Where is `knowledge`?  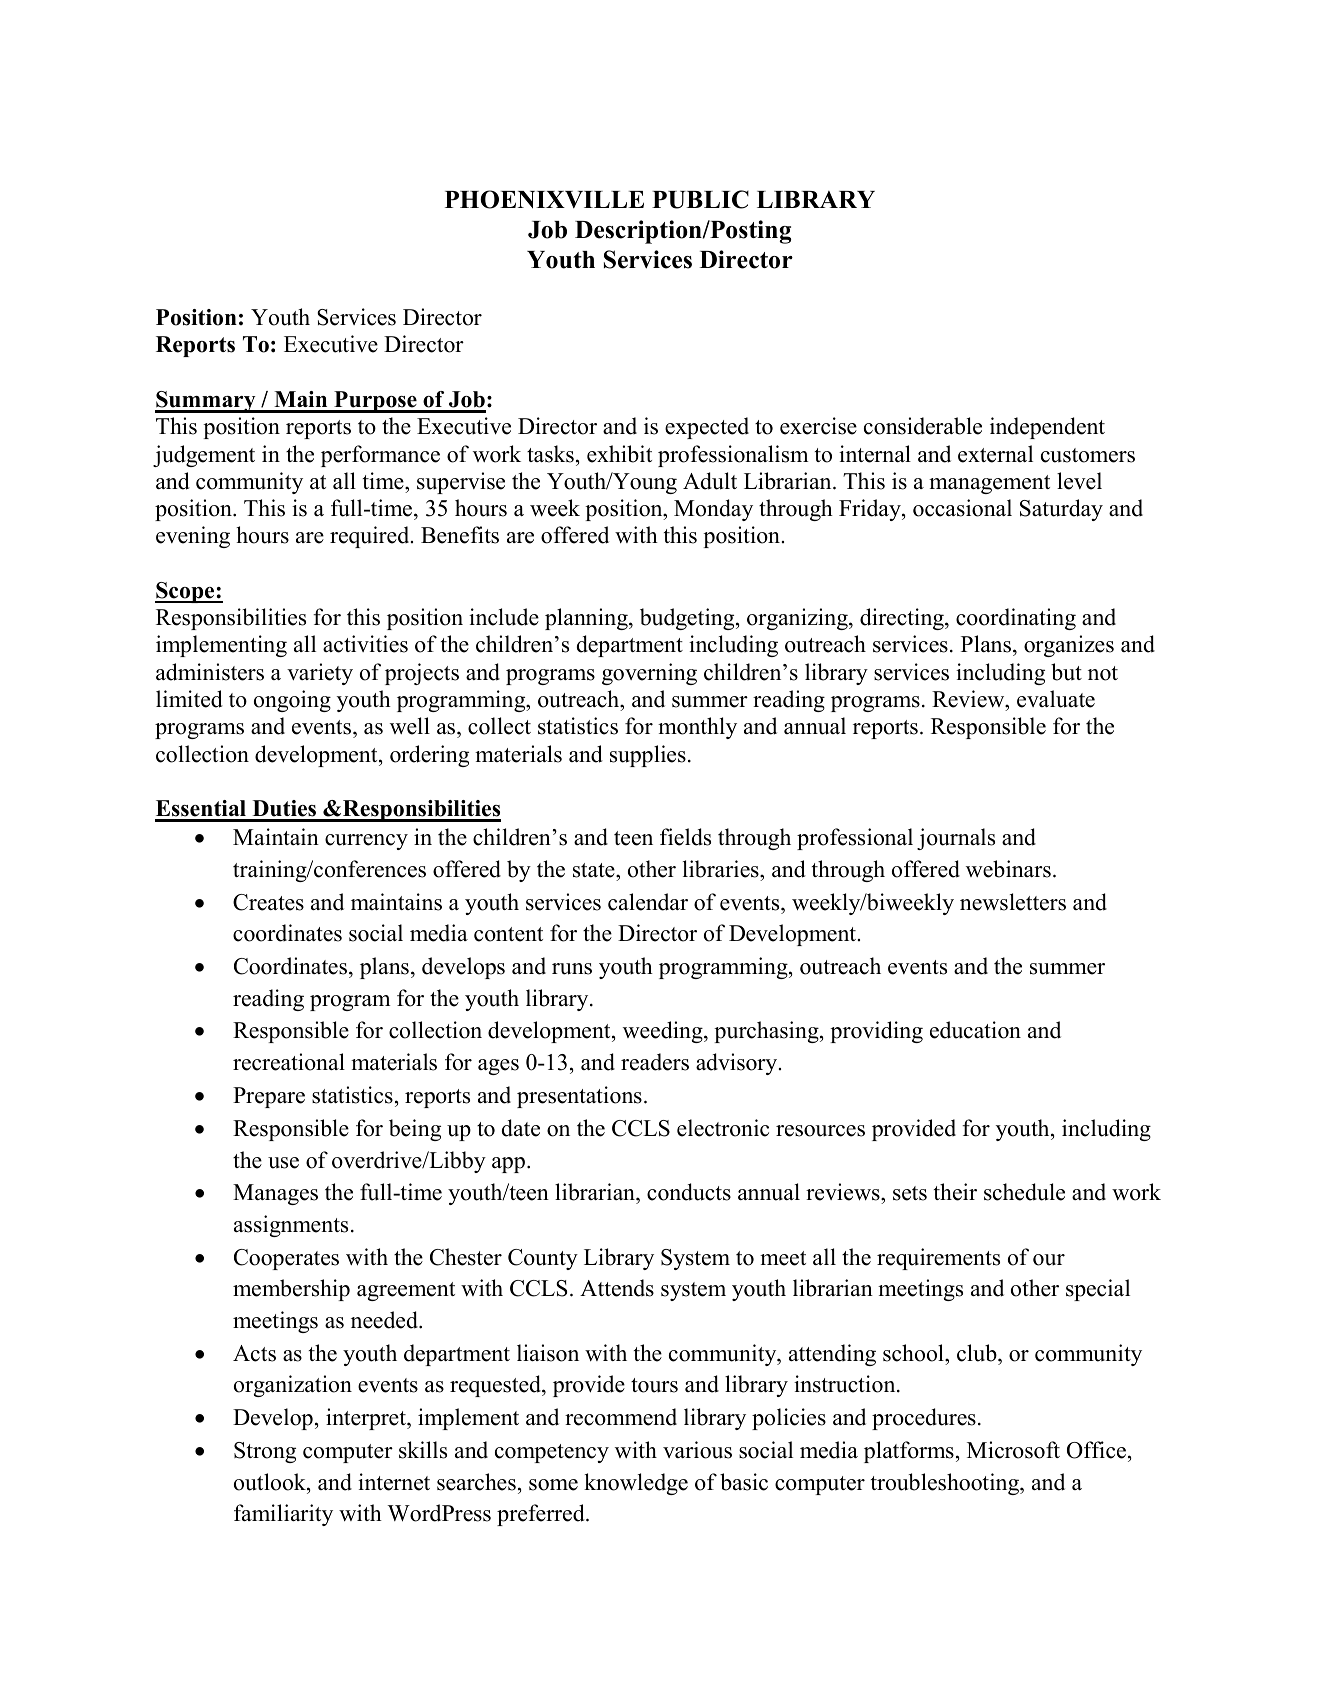
knowledge is located at coordinates (636, 1484).
